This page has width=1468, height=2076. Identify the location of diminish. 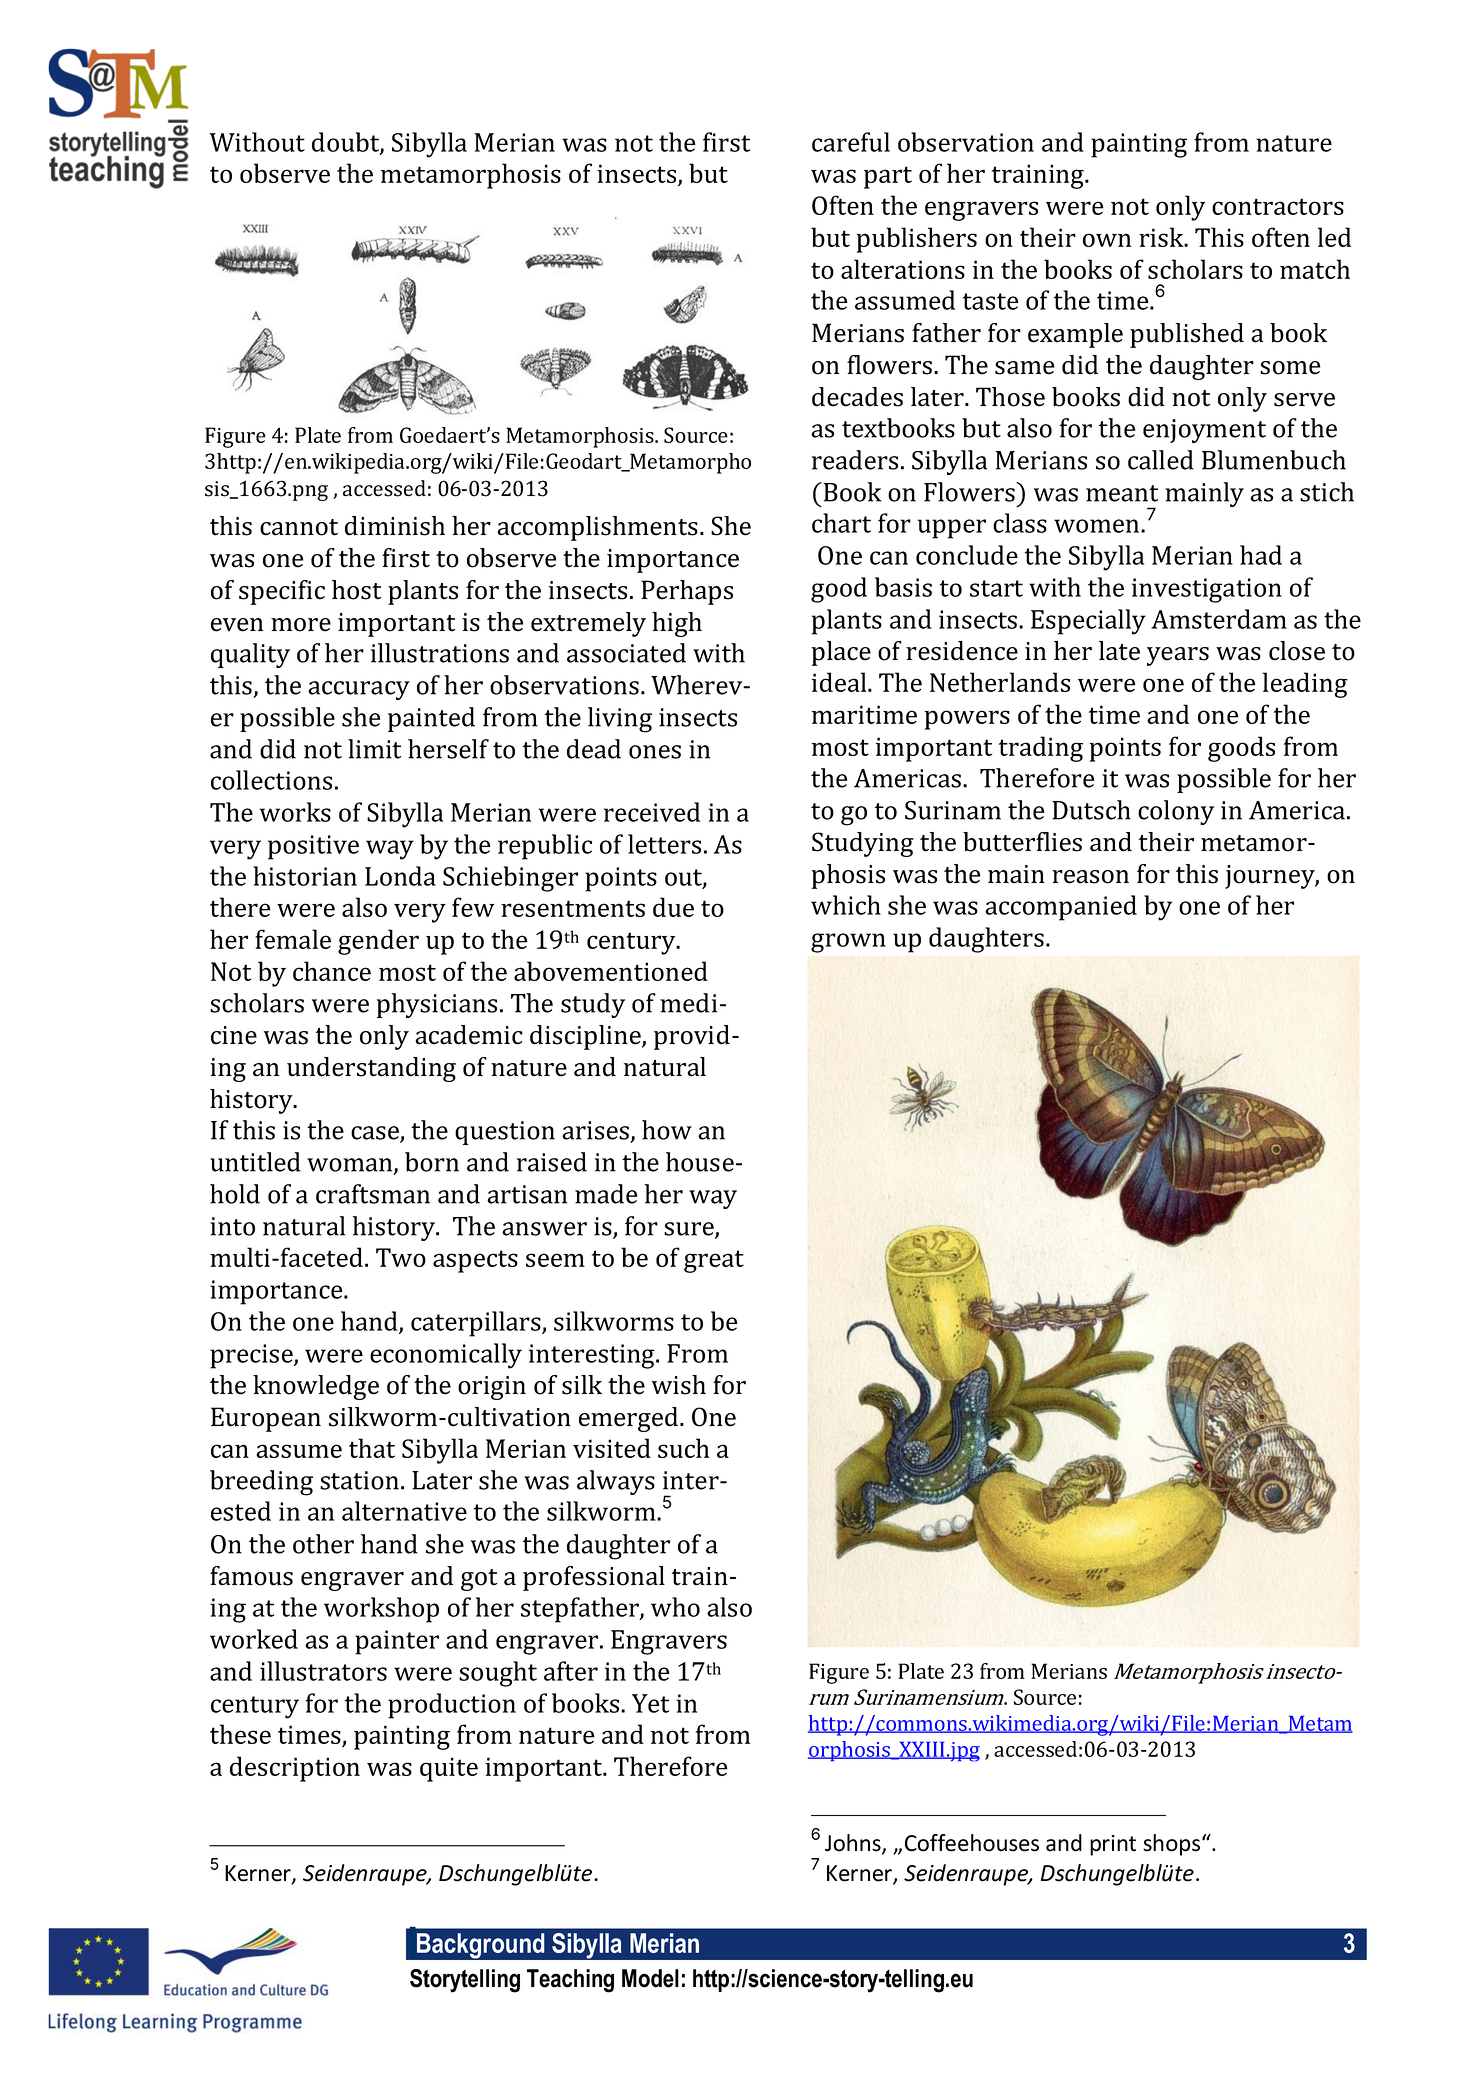
(395, 526).
